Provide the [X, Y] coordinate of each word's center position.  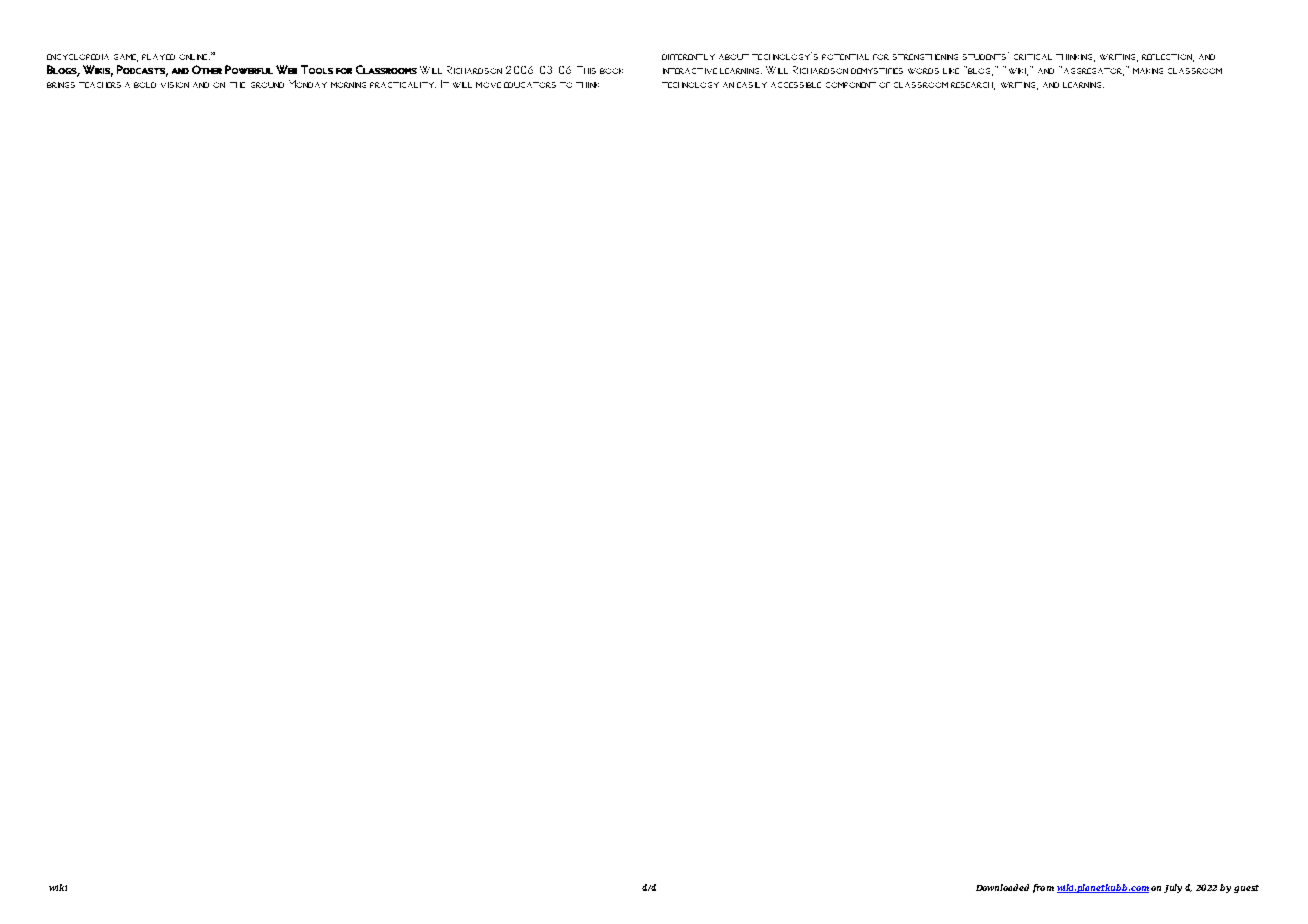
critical [1033, 57]
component [851, 85]
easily [752, 85]
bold [145, 85]
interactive [690, 71]
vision [175, 85]
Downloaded [1002, 887]
